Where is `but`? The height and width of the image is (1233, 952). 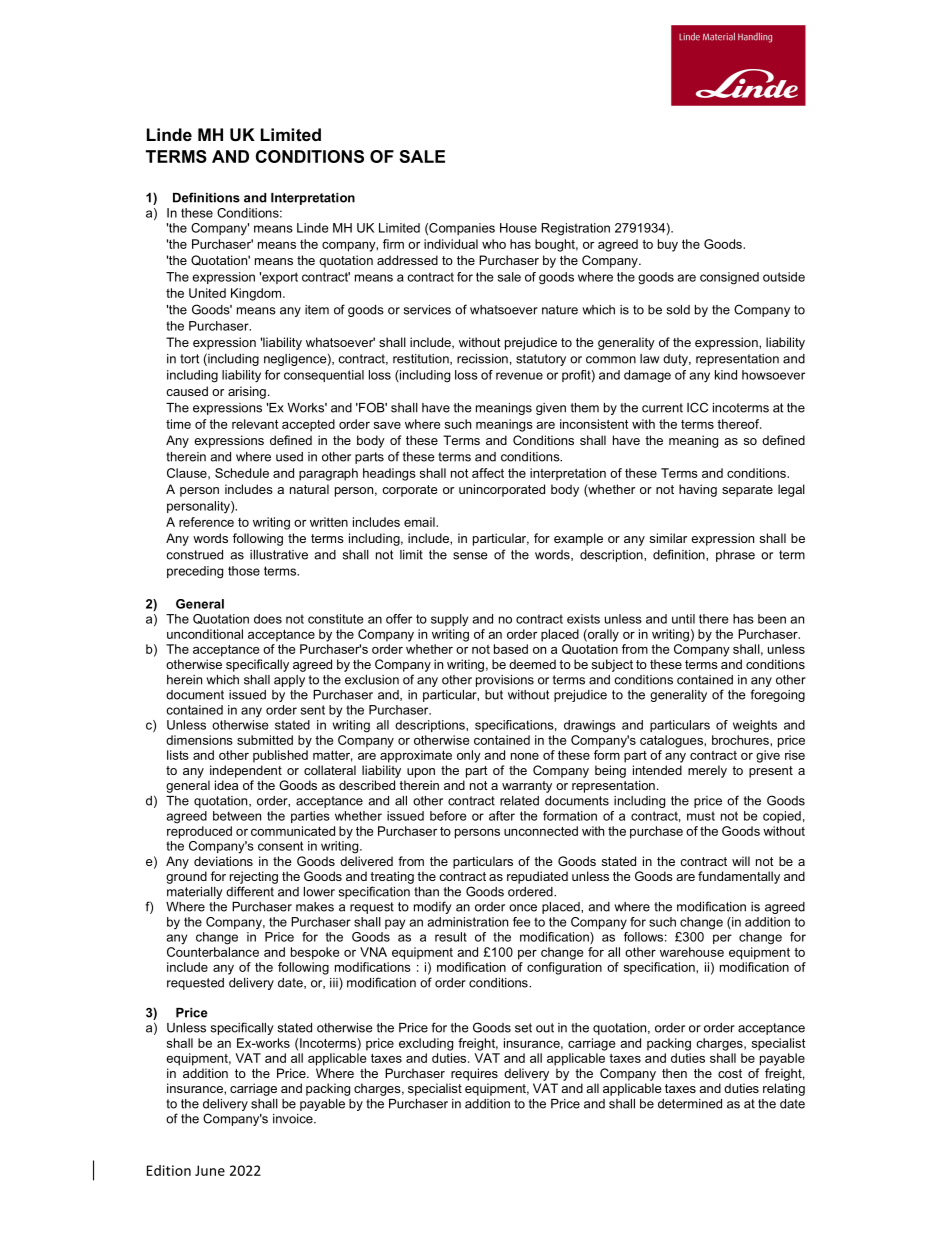
but is located at coordinates (494, 695).
